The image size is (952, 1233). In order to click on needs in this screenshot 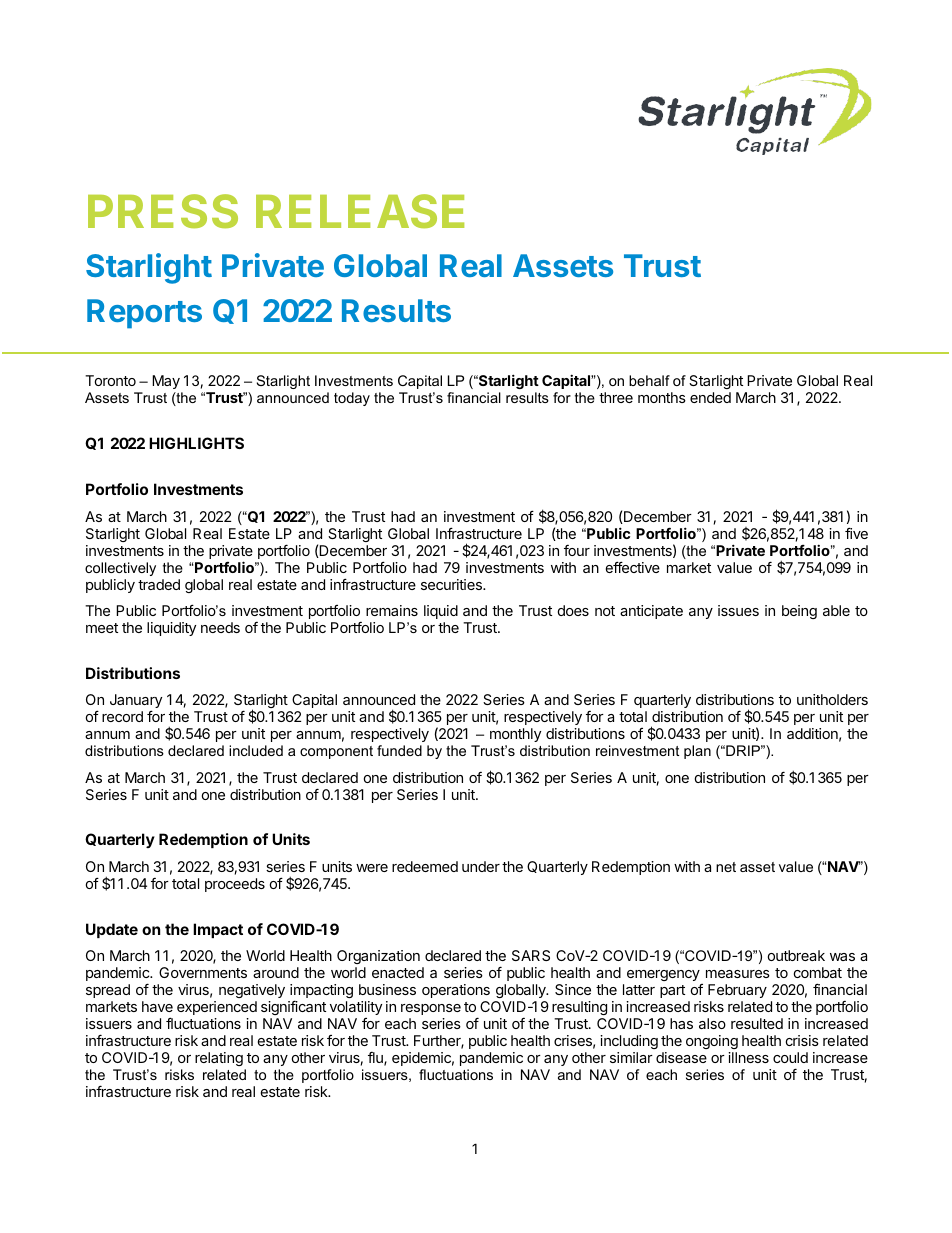, I will do `click(220, 627)`.
